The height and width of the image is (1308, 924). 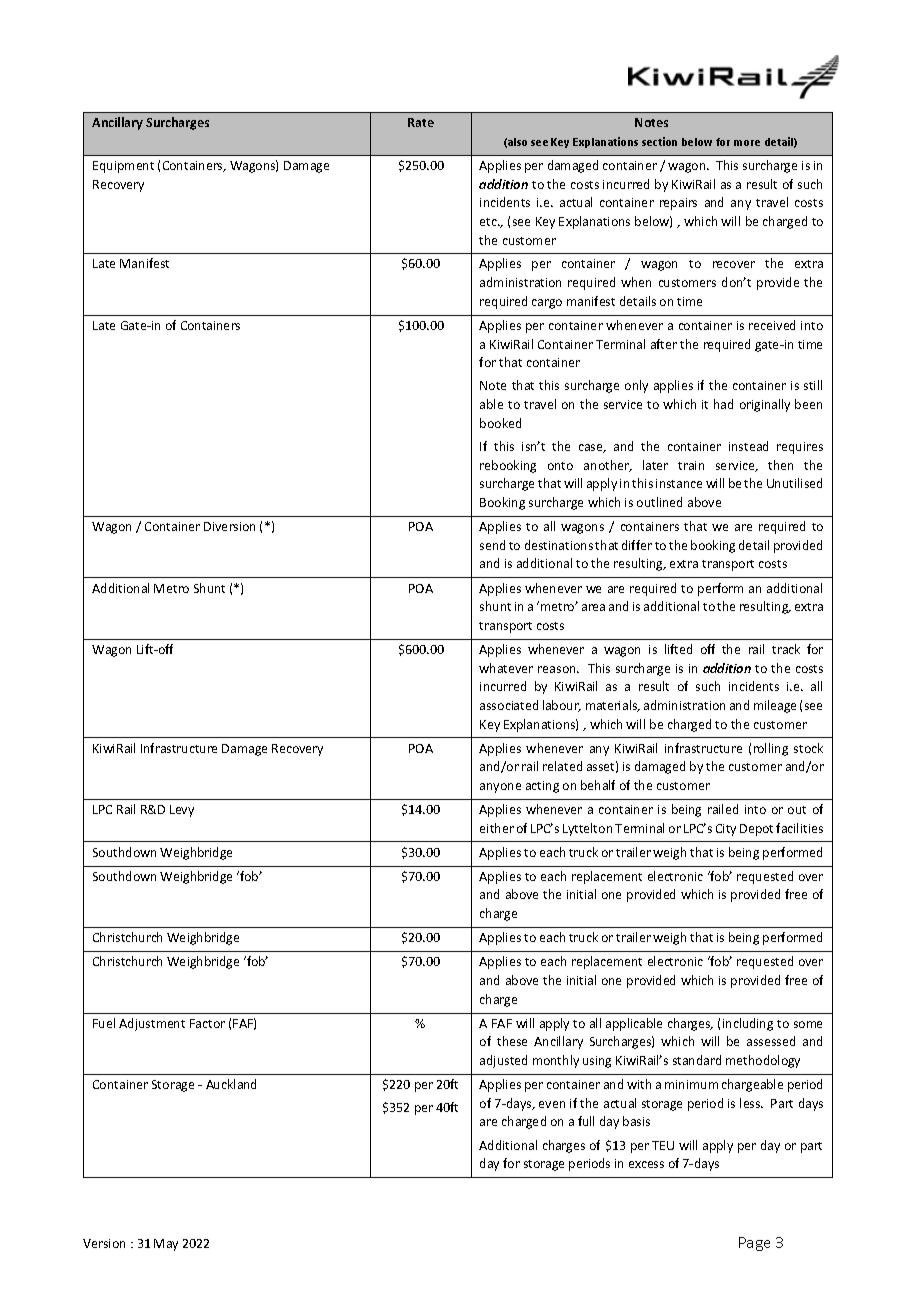 I want to click on Rate, so click(x=421, y=122).
